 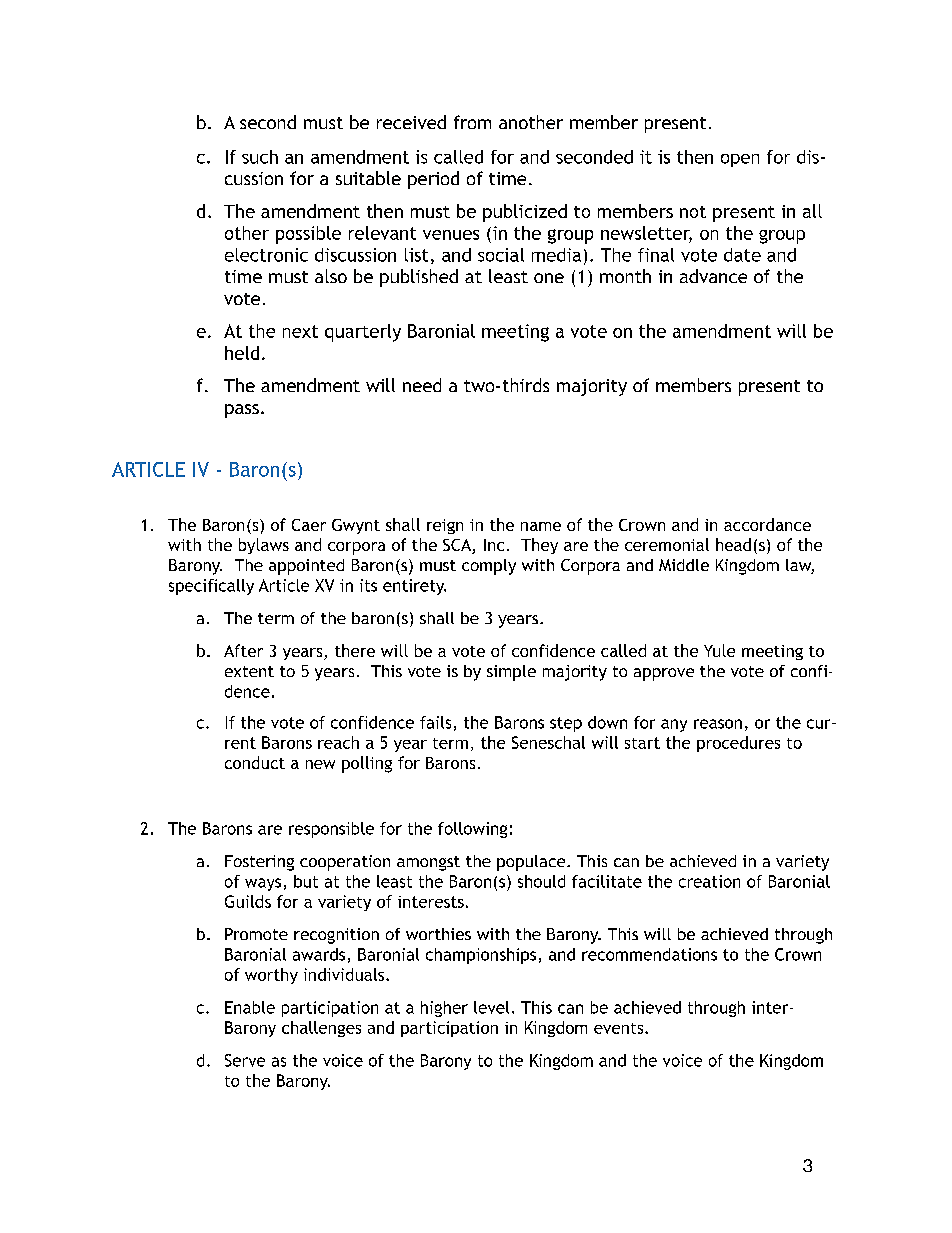 What do you see at coordinates (300, 331) in the screenshot?
I see `next` at bounding box center [300, 331].
